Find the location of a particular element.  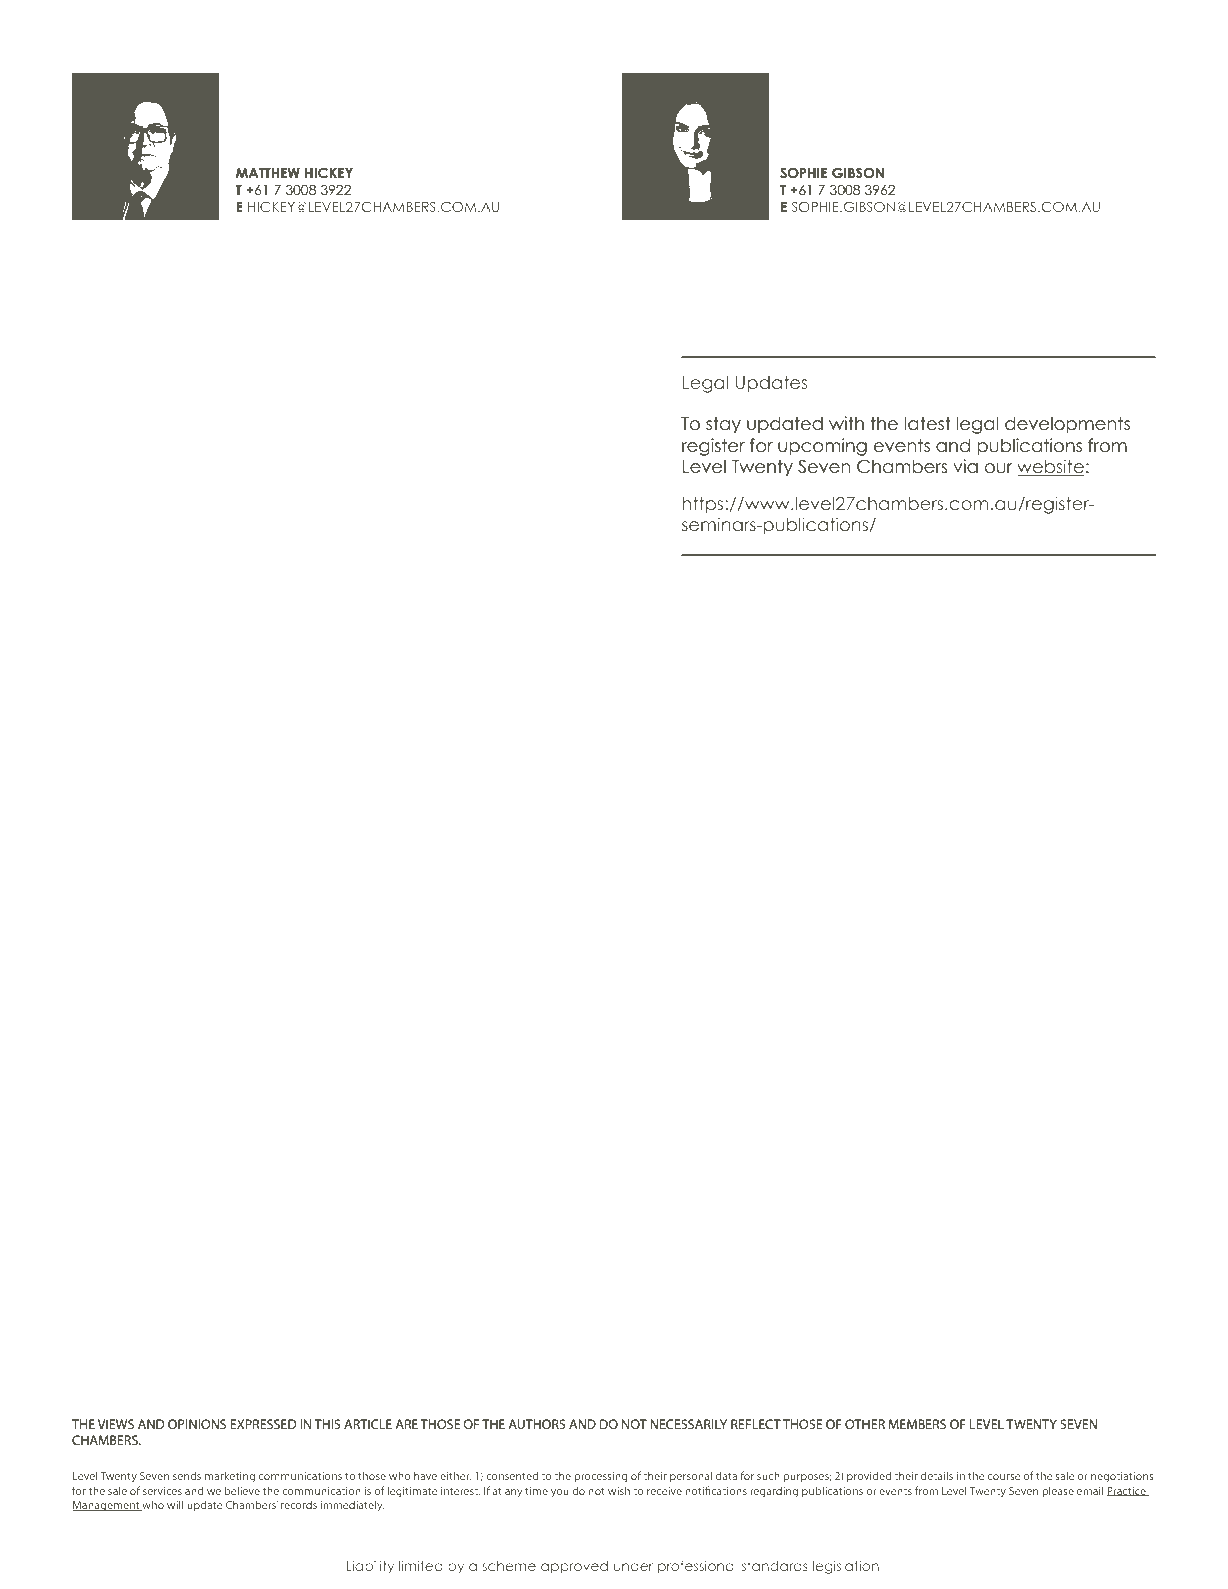

stay is located at coordinates (723, 425).
